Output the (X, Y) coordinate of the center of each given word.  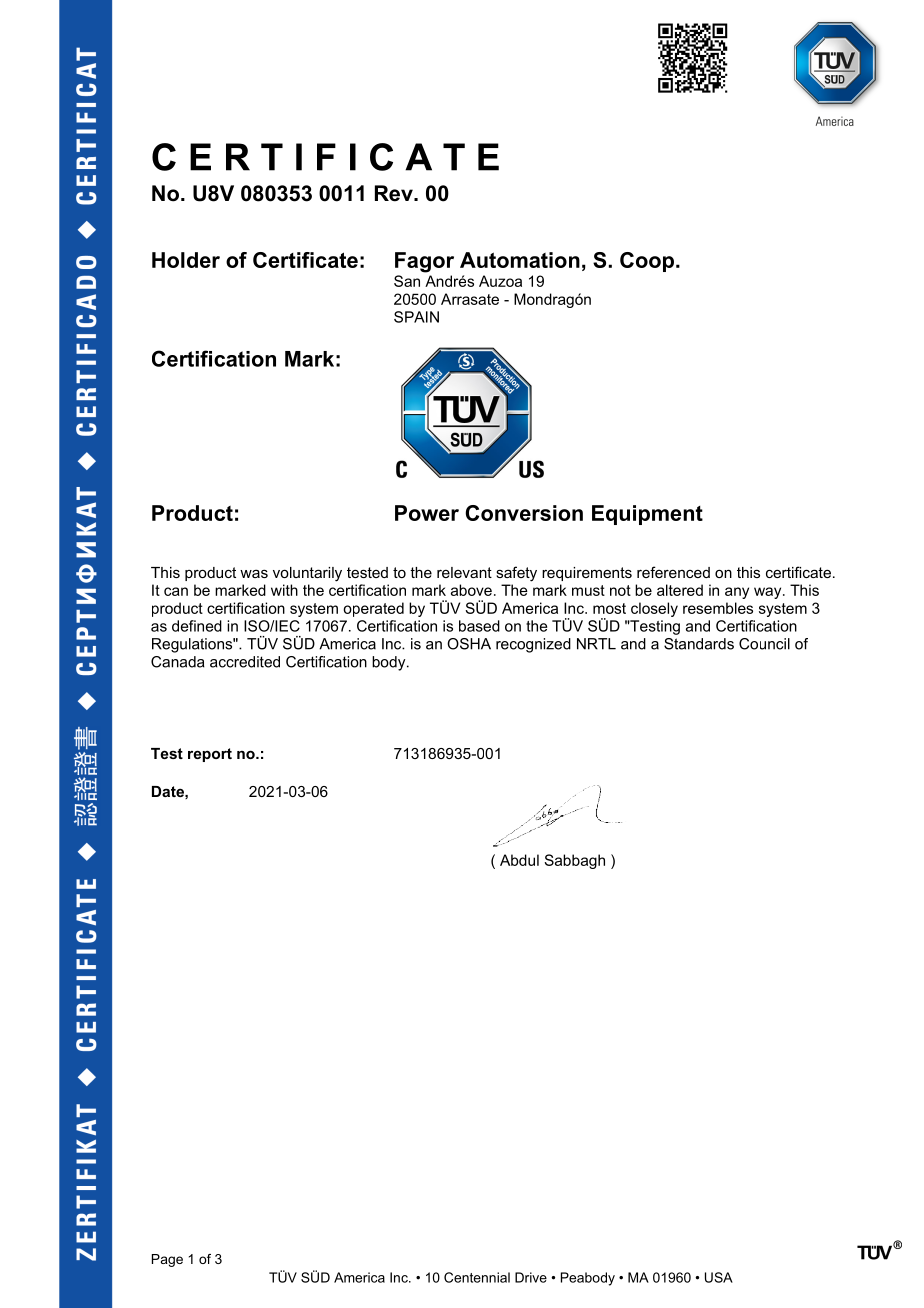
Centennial (477, 1277)
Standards (699, 644)
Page (167, 1260)
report (210, 755)
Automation (520, 260)
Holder (186, 260)
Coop (647, 262)
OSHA (469, 644)
